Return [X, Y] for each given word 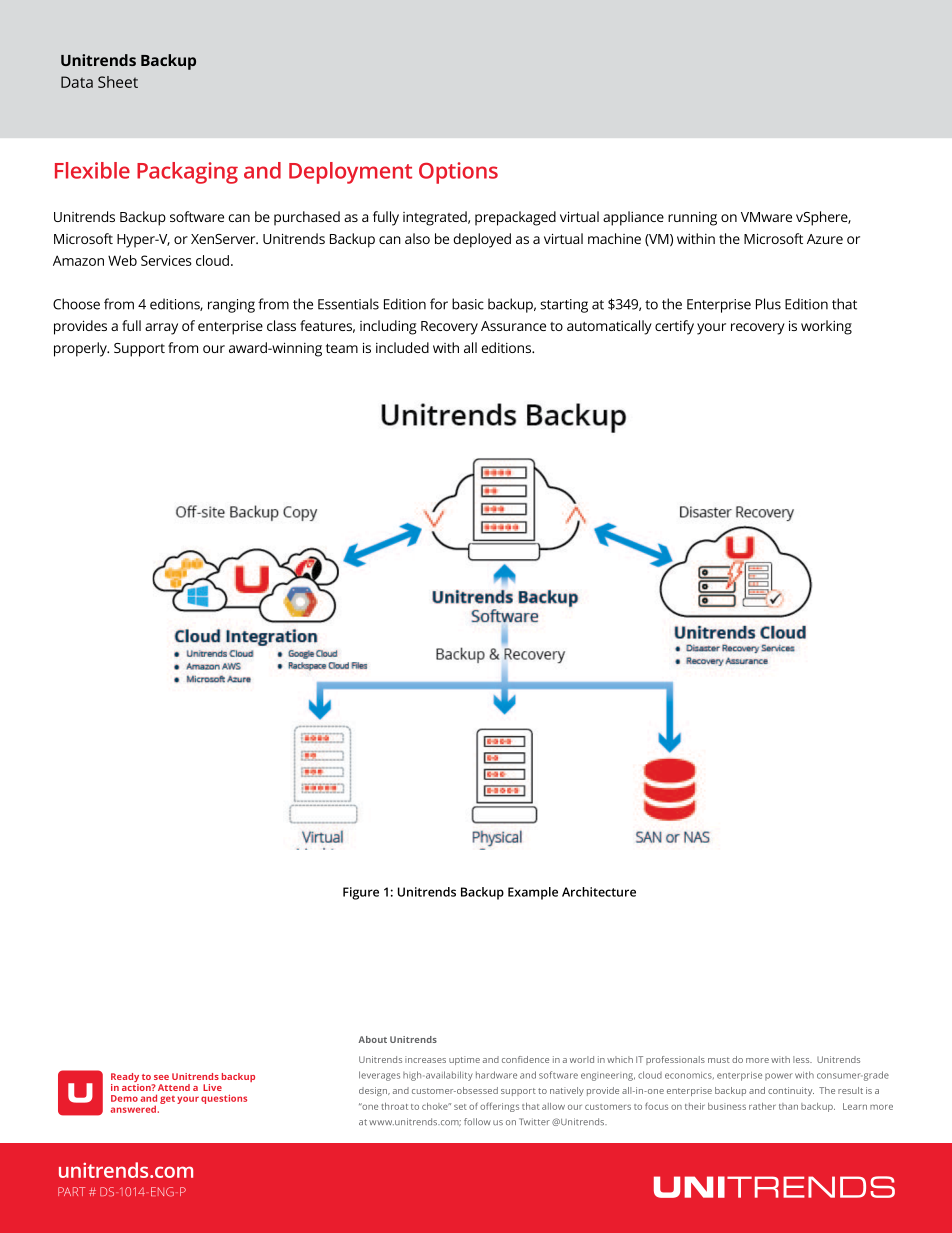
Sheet [118, 82]
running [692, 219]
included [402, 347]
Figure [361, 893]
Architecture [599, 892]
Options [458, 173]
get [167, 1100]
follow [477, 1122]
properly [81, 349]
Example [533, 893]
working [826, 327]
